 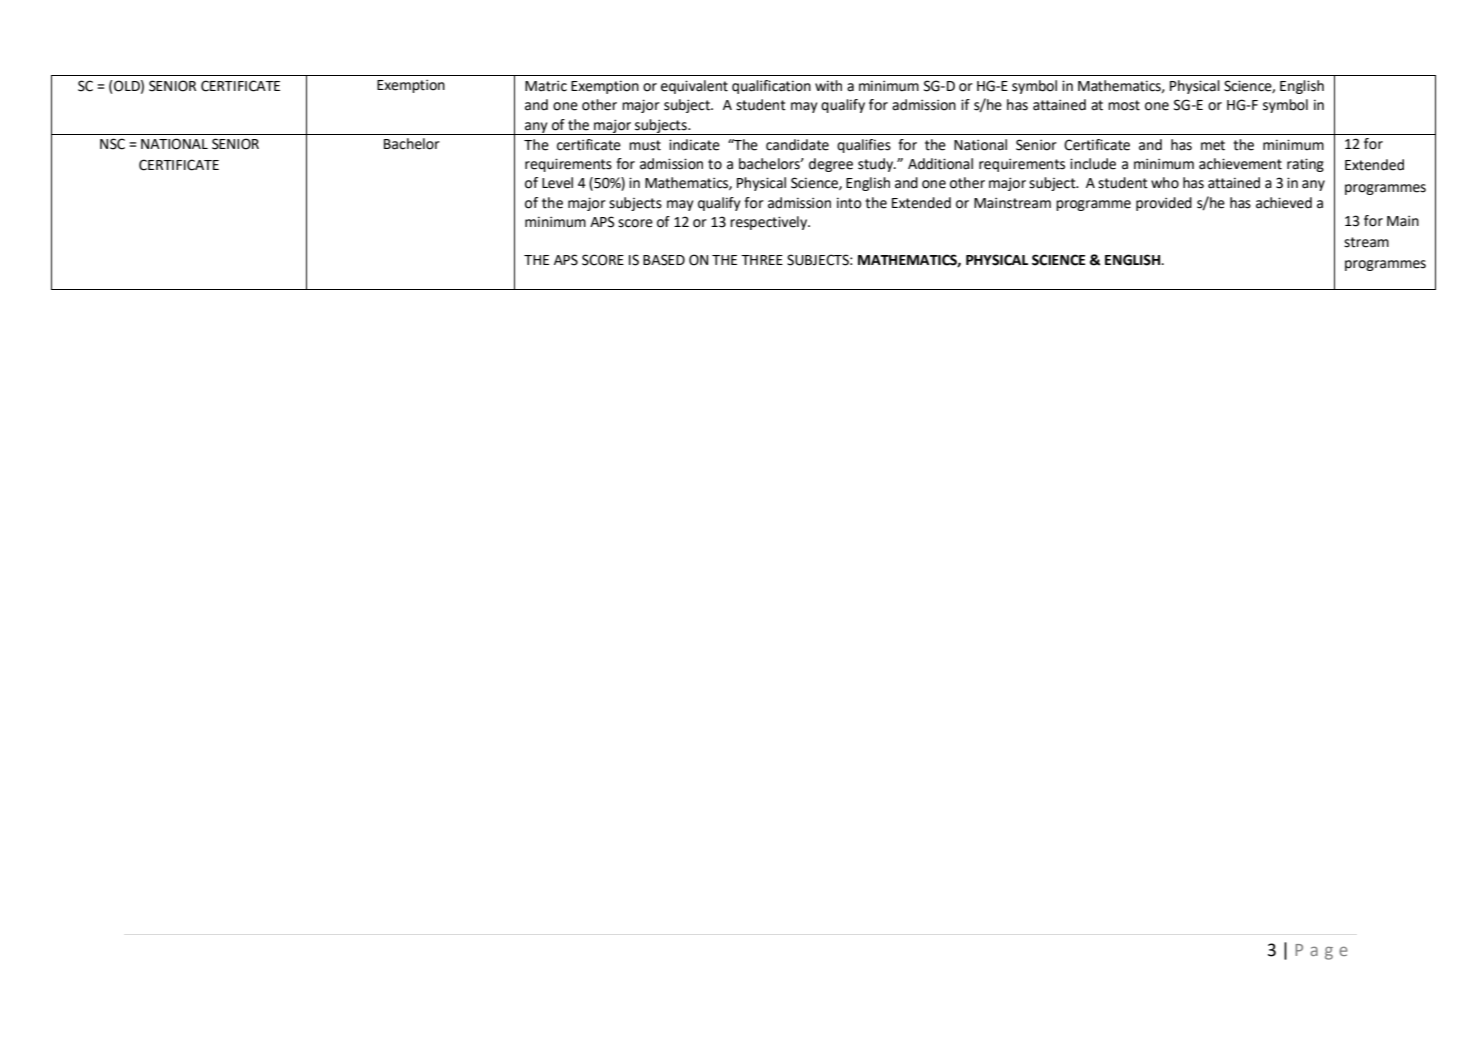 What do you see at coordinates (664, 260) in the page?
I see `BASED` at bounding box center [664, 260].
